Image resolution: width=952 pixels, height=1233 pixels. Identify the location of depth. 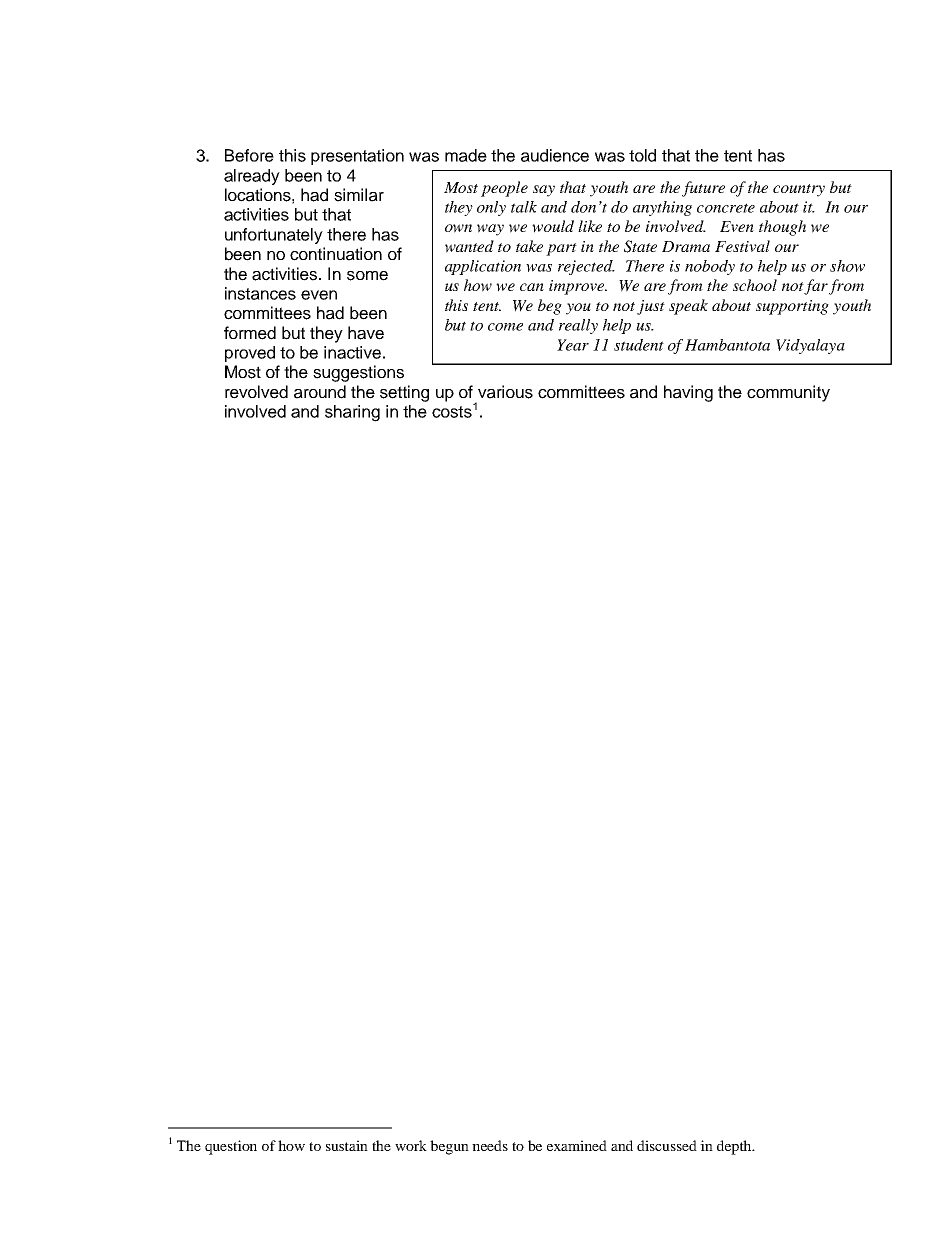
(735, 1147).
